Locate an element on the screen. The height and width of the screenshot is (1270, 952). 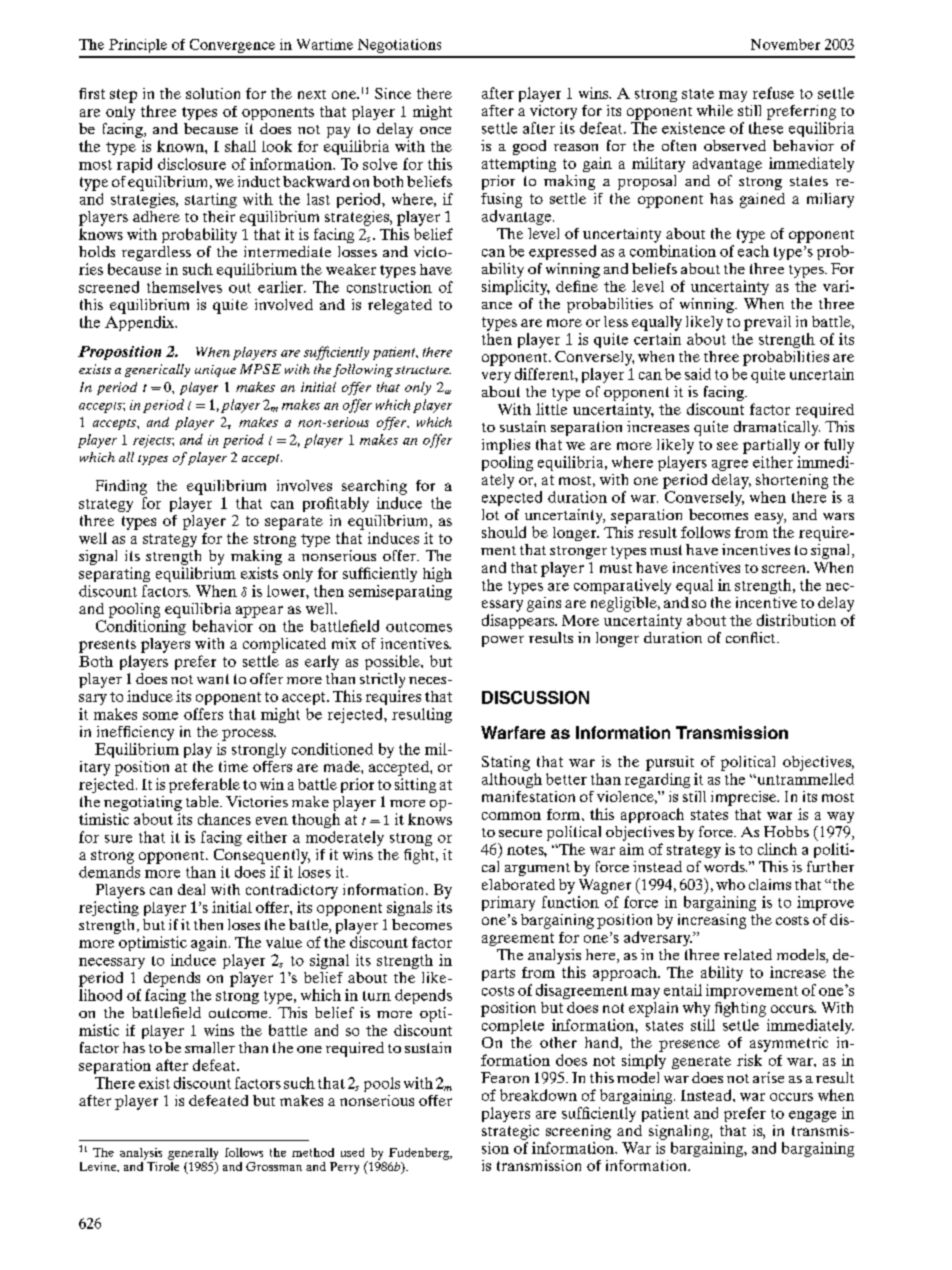
Since is located at coordinates (393, 93).
